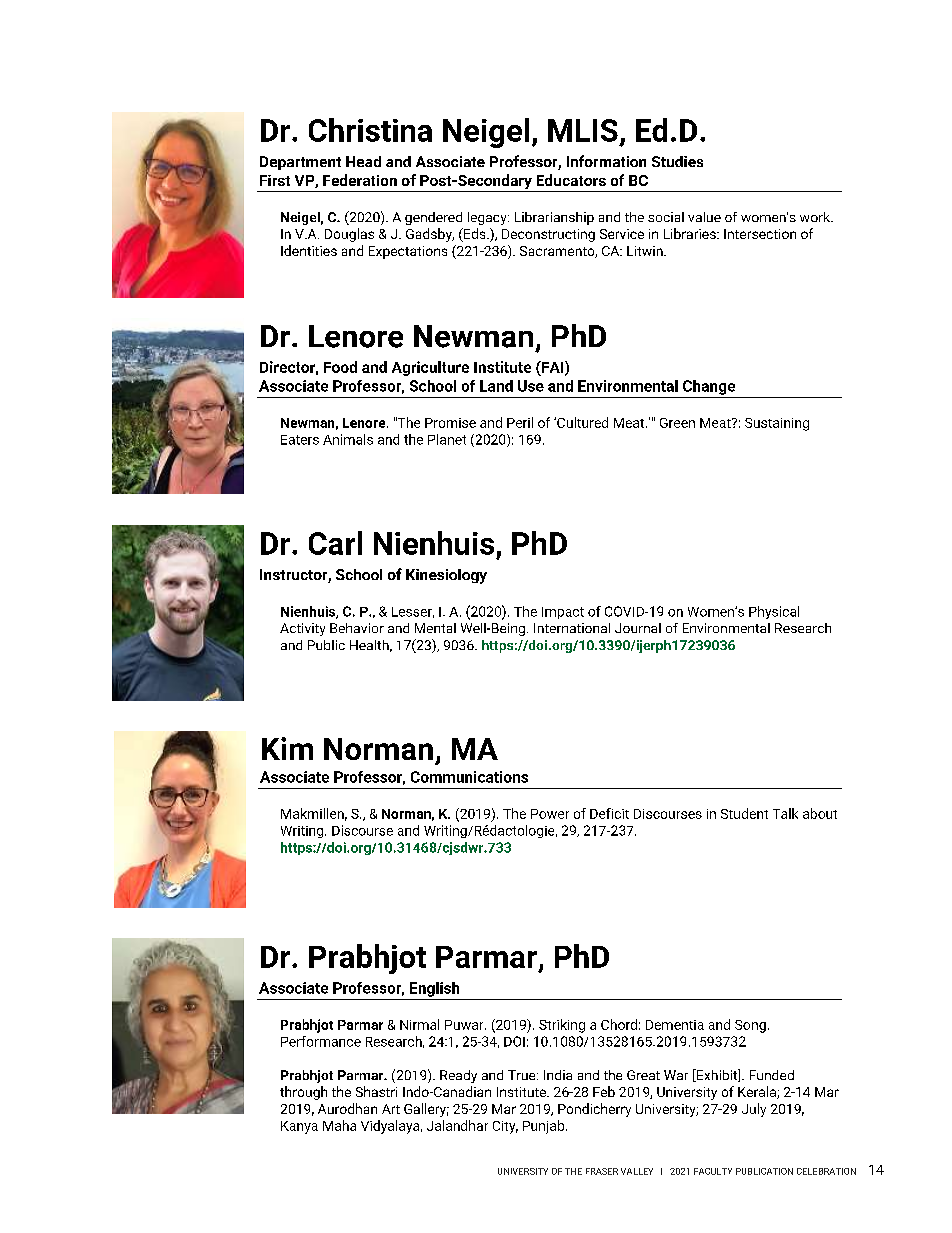 Image resolution: width=952 pixels, height=1233 pixels. Describe the element at coordinates (777, 424) in the image. I see `Sustaining` at that location.
